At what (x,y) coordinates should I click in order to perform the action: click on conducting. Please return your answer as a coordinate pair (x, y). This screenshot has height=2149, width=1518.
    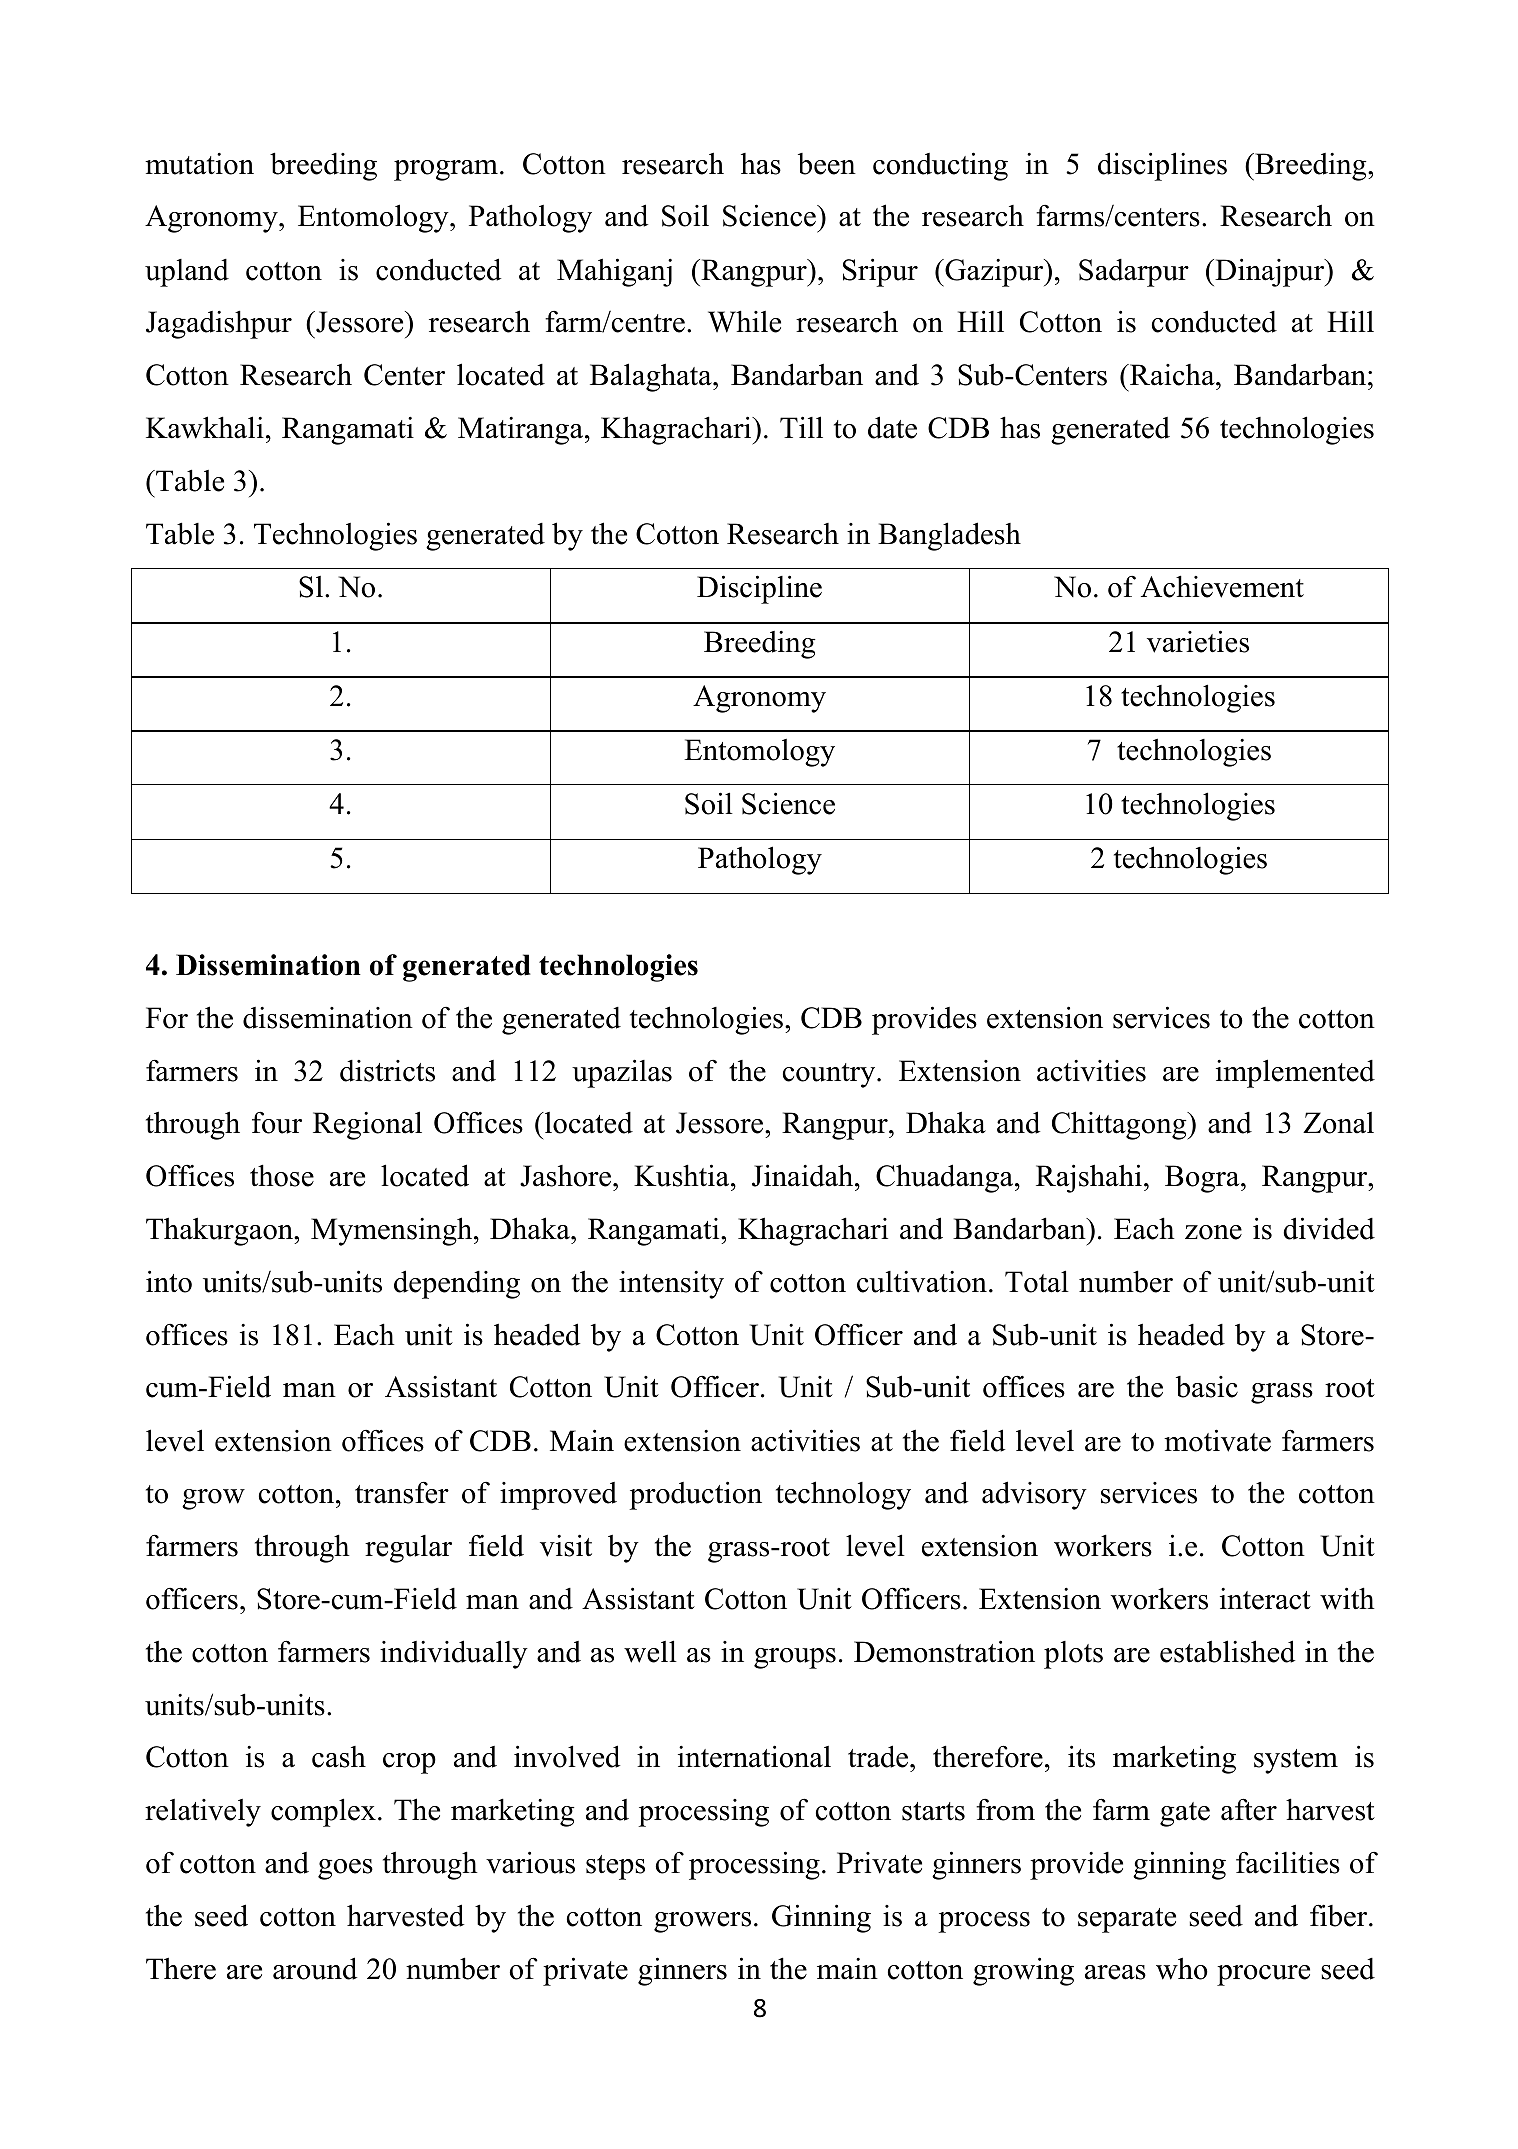
    Looking at the image, I should click on (940, 166).
